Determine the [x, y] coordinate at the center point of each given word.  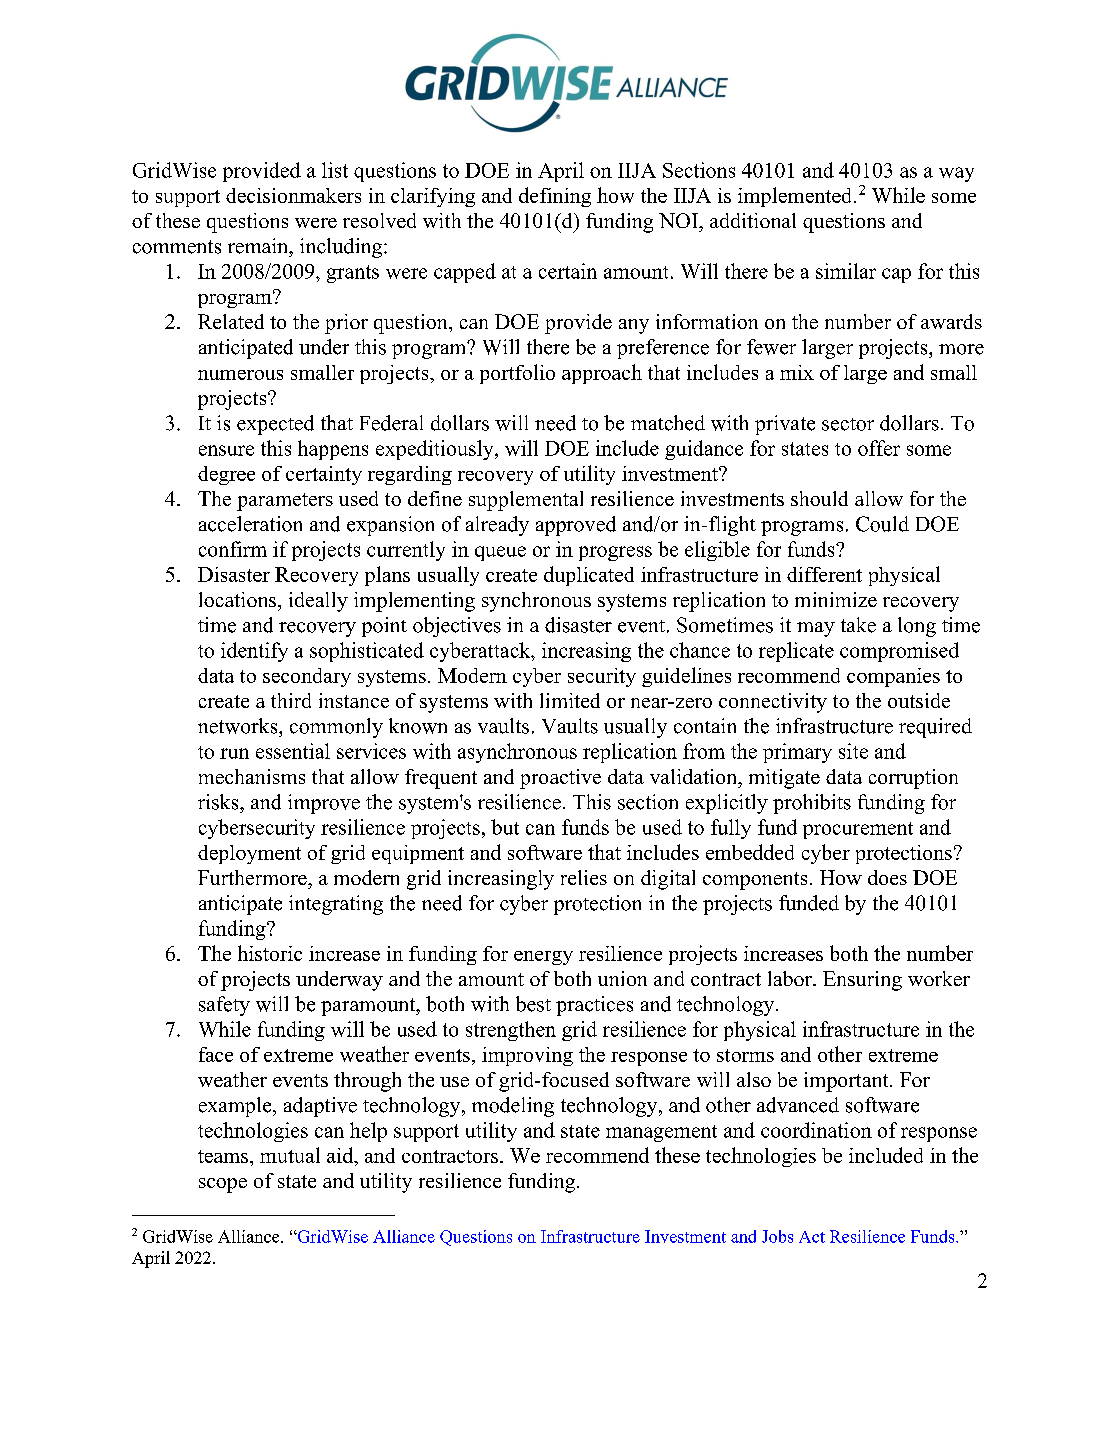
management [661, 1133]
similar [846, 271]
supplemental [526, 501]
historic [270, 953]
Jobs [777, 1236]
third [291, 700]
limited [570, 700]
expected [275, 425]
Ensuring [862, 981]
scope [223, 1185]
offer [879, 448]
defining [555, 197]
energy [543, 958]
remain [259, 246]
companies [893, 677]
